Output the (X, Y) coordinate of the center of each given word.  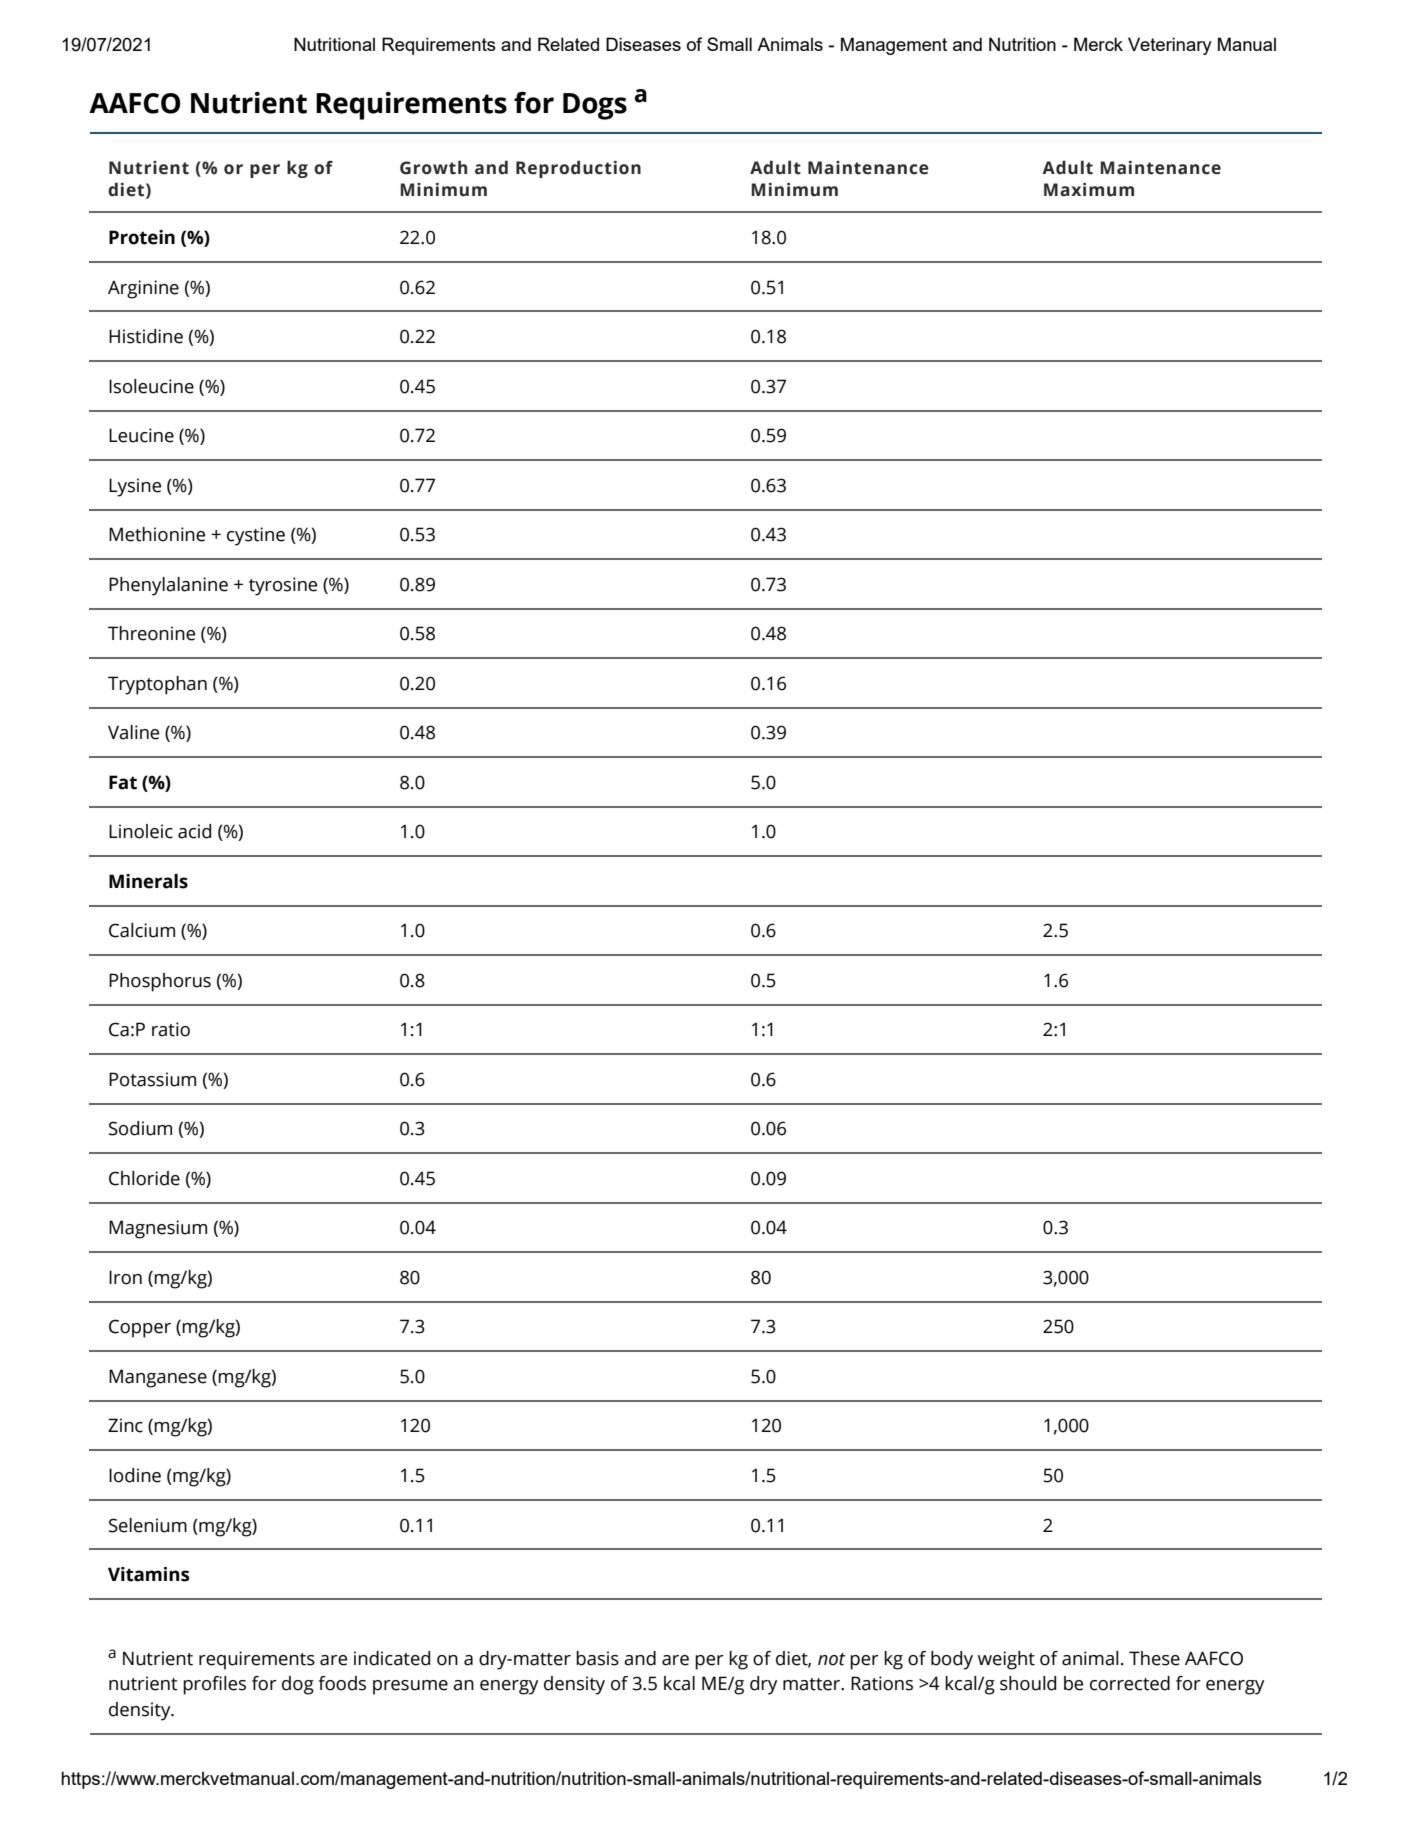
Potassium (152, 1079)
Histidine (146, 336)
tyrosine (283, 586)
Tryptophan (157, 685)
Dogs (595, 106)
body (952, 1660)
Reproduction (578, 169)
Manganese (158, 1378)
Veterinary (1170, 46)
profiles (214, 1685)
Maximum (1089, 190)
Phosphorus (160, 982)
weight (1006, 1660)
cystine (256, 536)
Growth (433, 167)
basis (597, 1658)
